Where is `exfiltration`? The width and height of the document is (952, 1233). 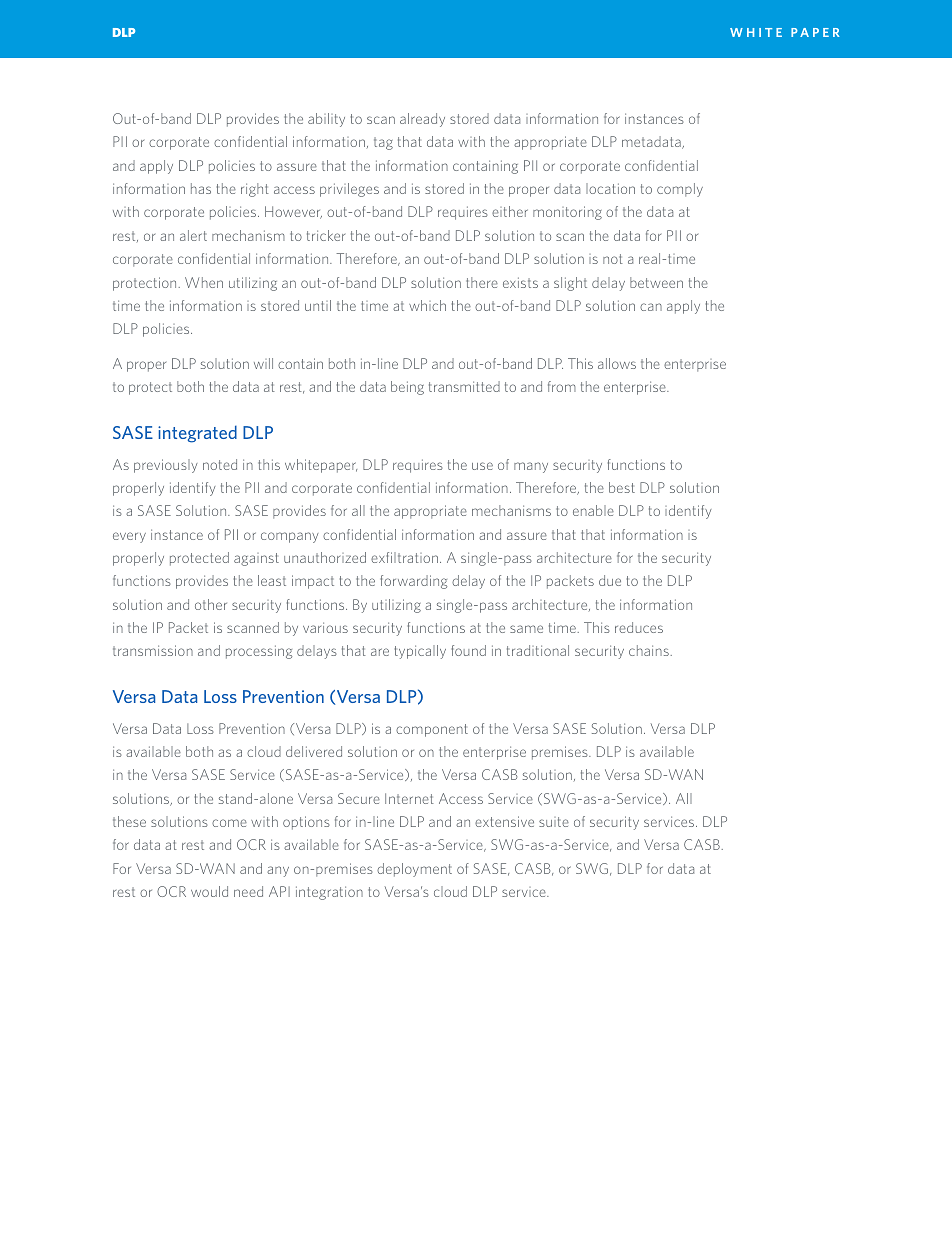
exfiltration is located at coordinates (404, 557).
